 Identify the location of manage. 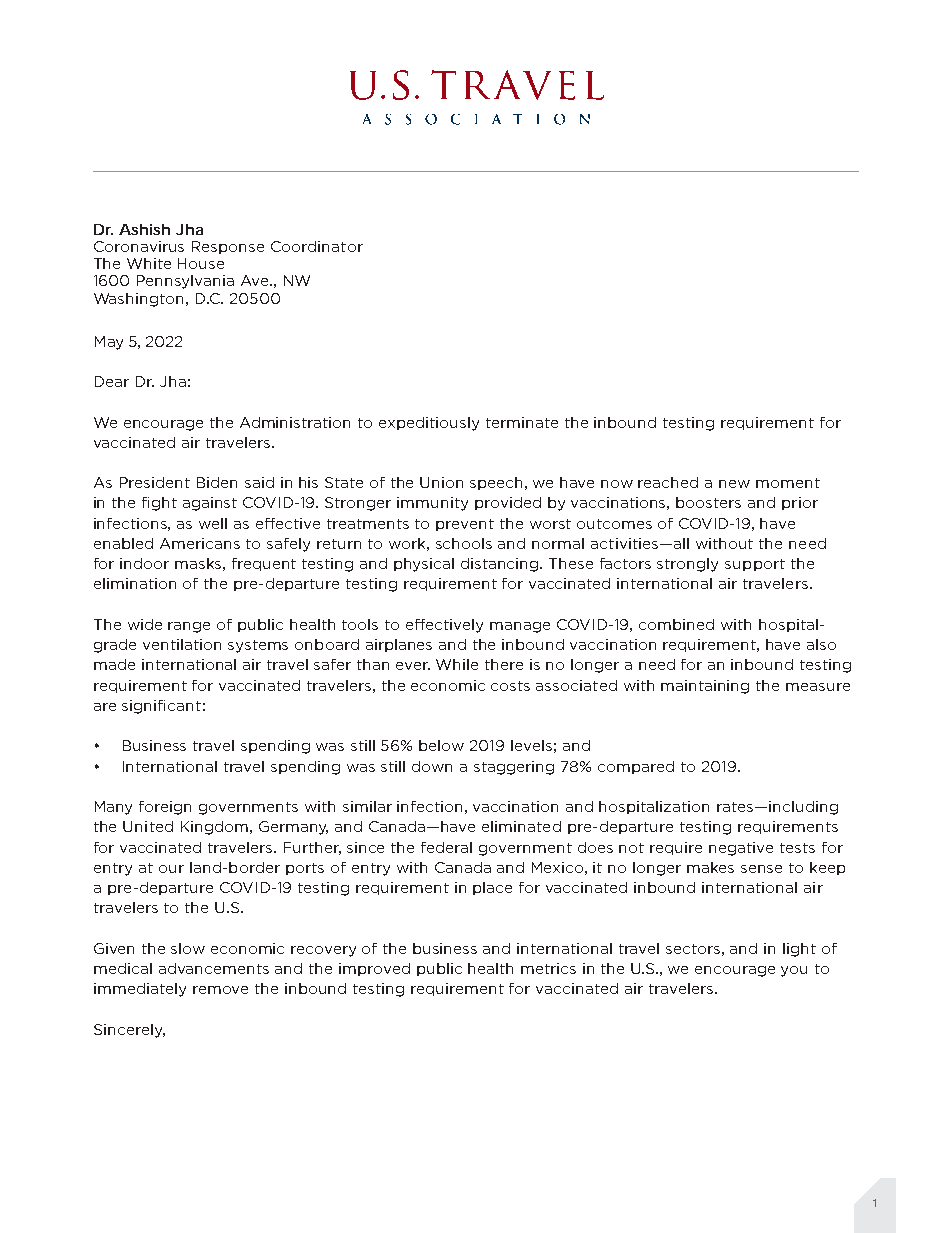
(520, 627).
